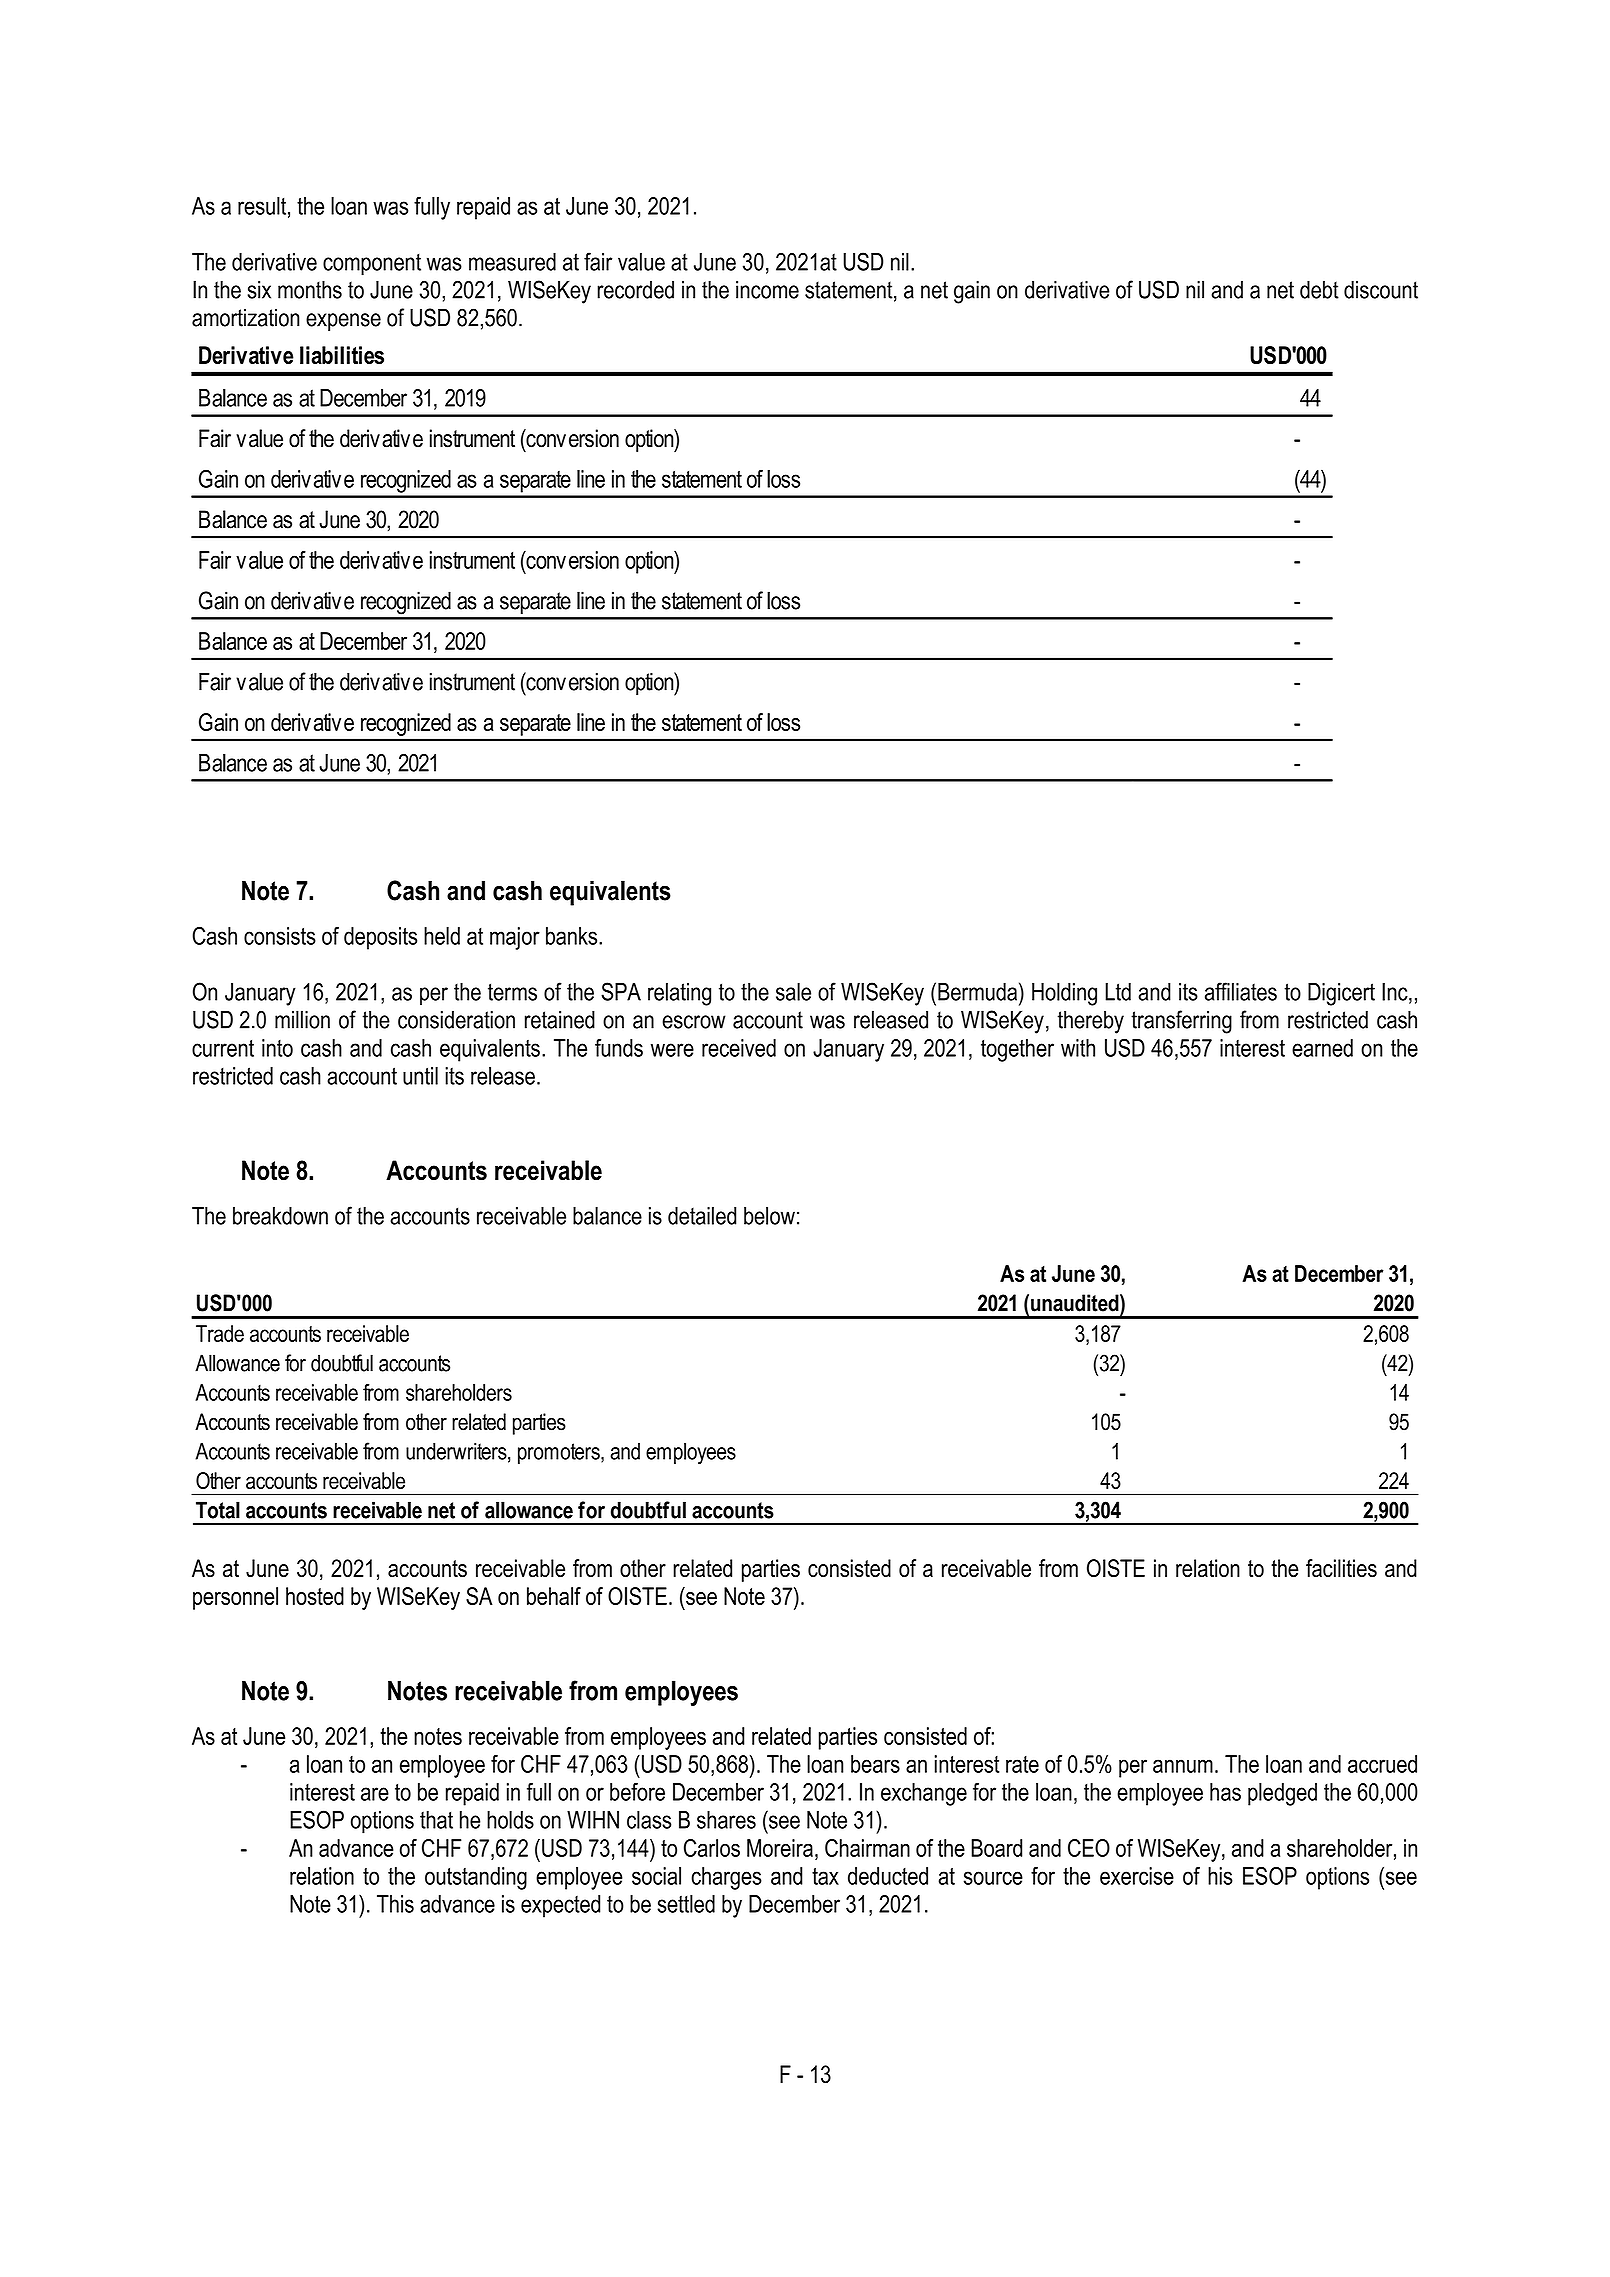 This screenshot has height=2277, width=1610. Describe the element at coordinates (780, 1848) in the screenshot. I see `Moreira` at that location.
